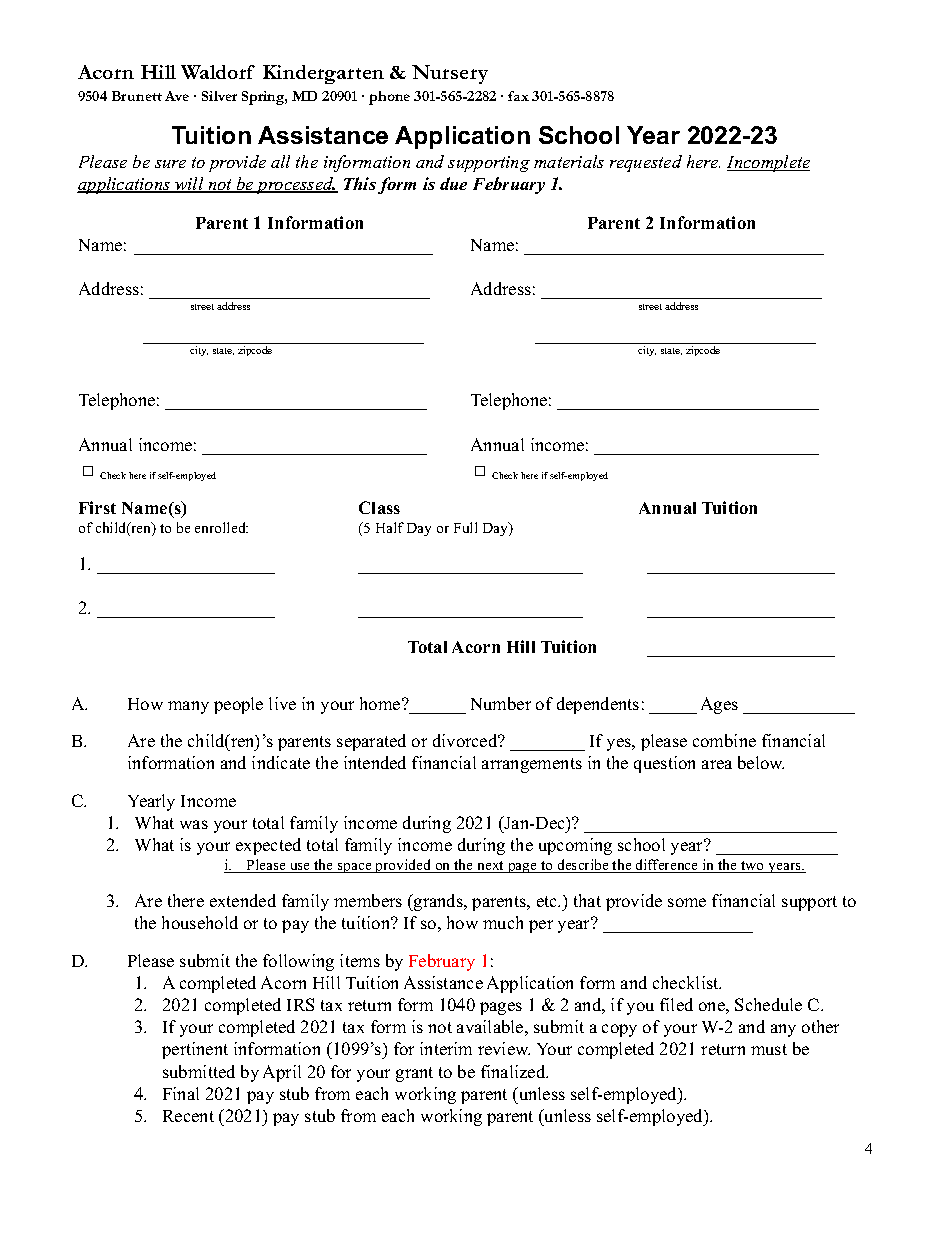 This screenshot has width=952, height=1233. I want to click on must, so click(769, 1049).
